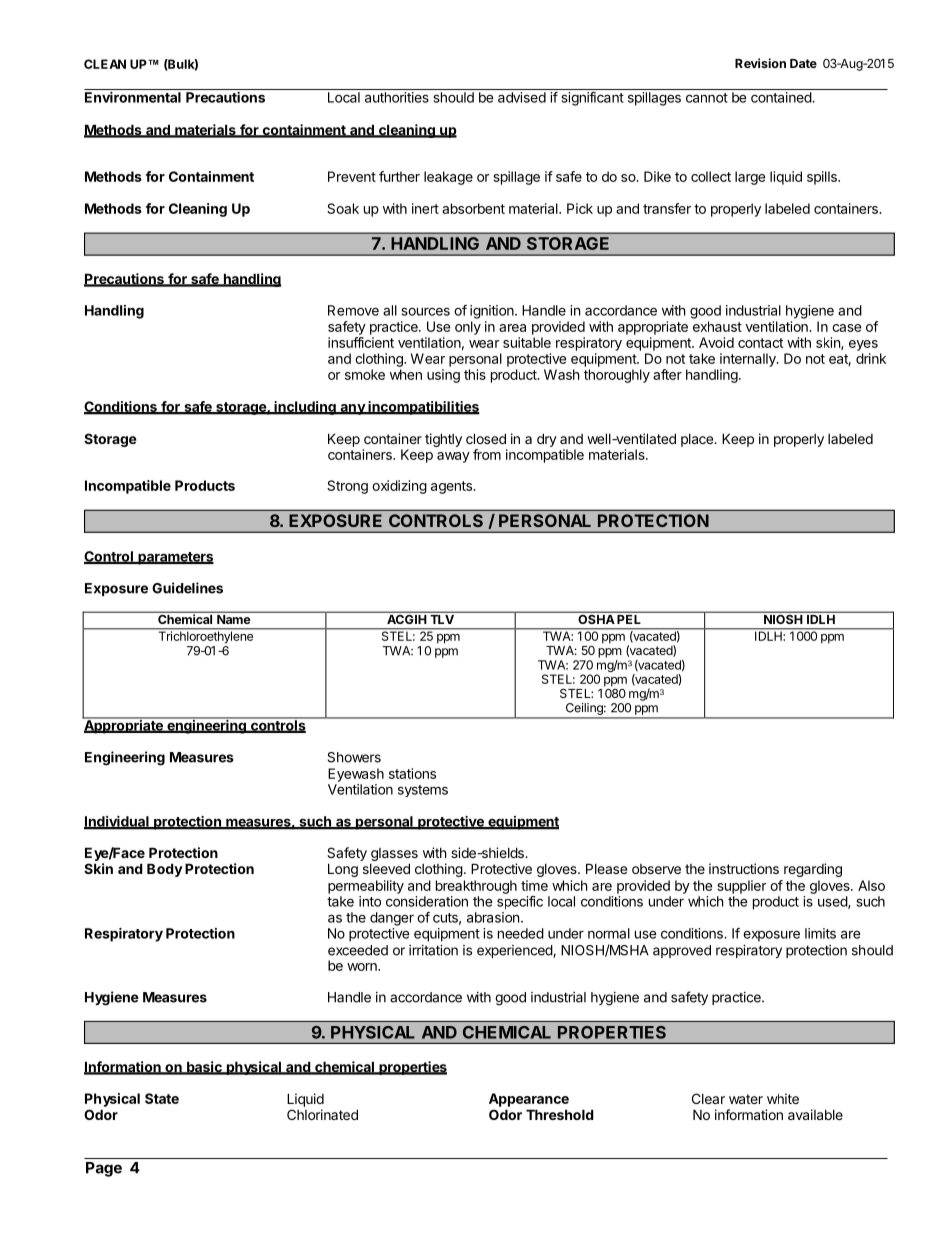 Image resolution: width=952 pixels, height=1233 pixels. What do you see at coordinates (813, 870) in the screenshot?
I see `regarding` at bounding box center [813, 870].
